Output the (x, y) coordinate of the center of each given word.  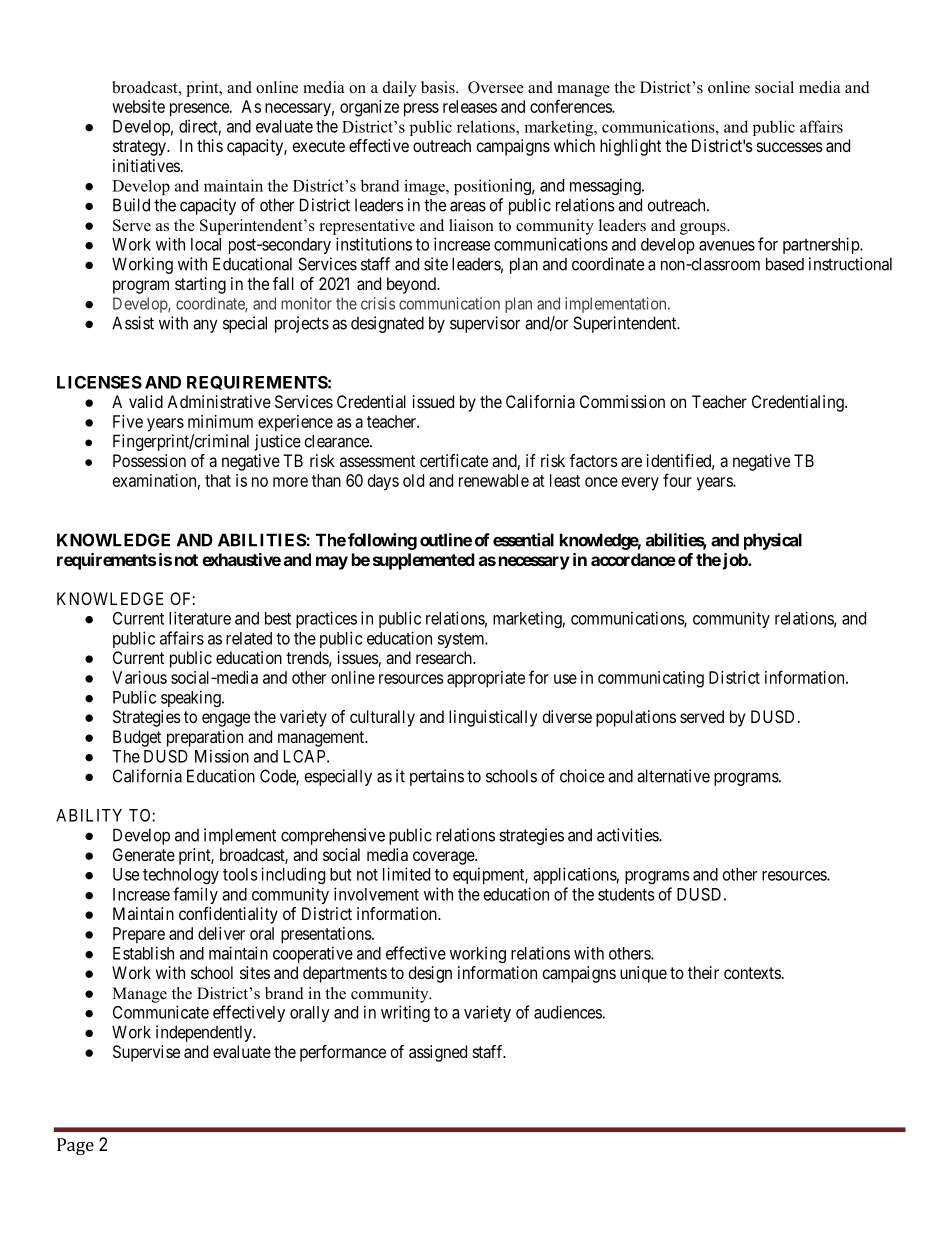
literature (200, 618)
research (445, 657)
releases (470, 106)
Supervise (146, 1053)
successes (790, 147)
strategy (140, 148)
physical (773, 541)
